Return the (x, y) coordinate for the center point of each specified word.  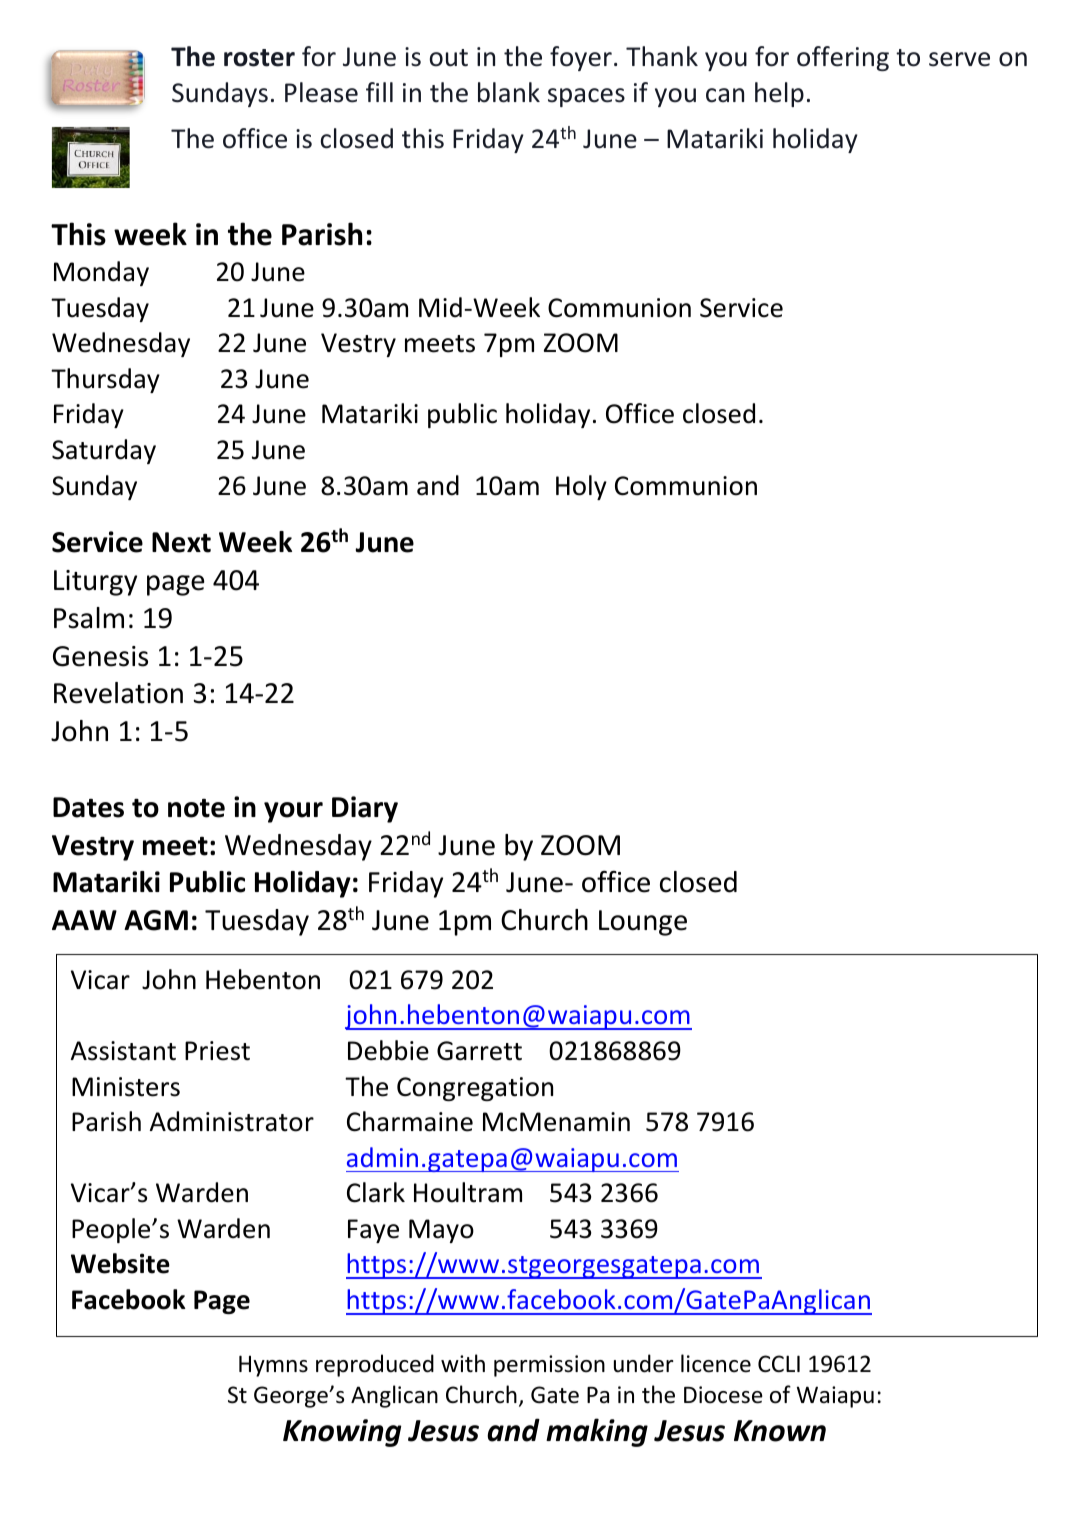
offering (843, 58)
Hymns (273, 1366)
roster (259, 58)
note (196, 808)
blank (509, 92)
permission (549, 1366)
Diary (365, 809)
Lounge (643, 923)
